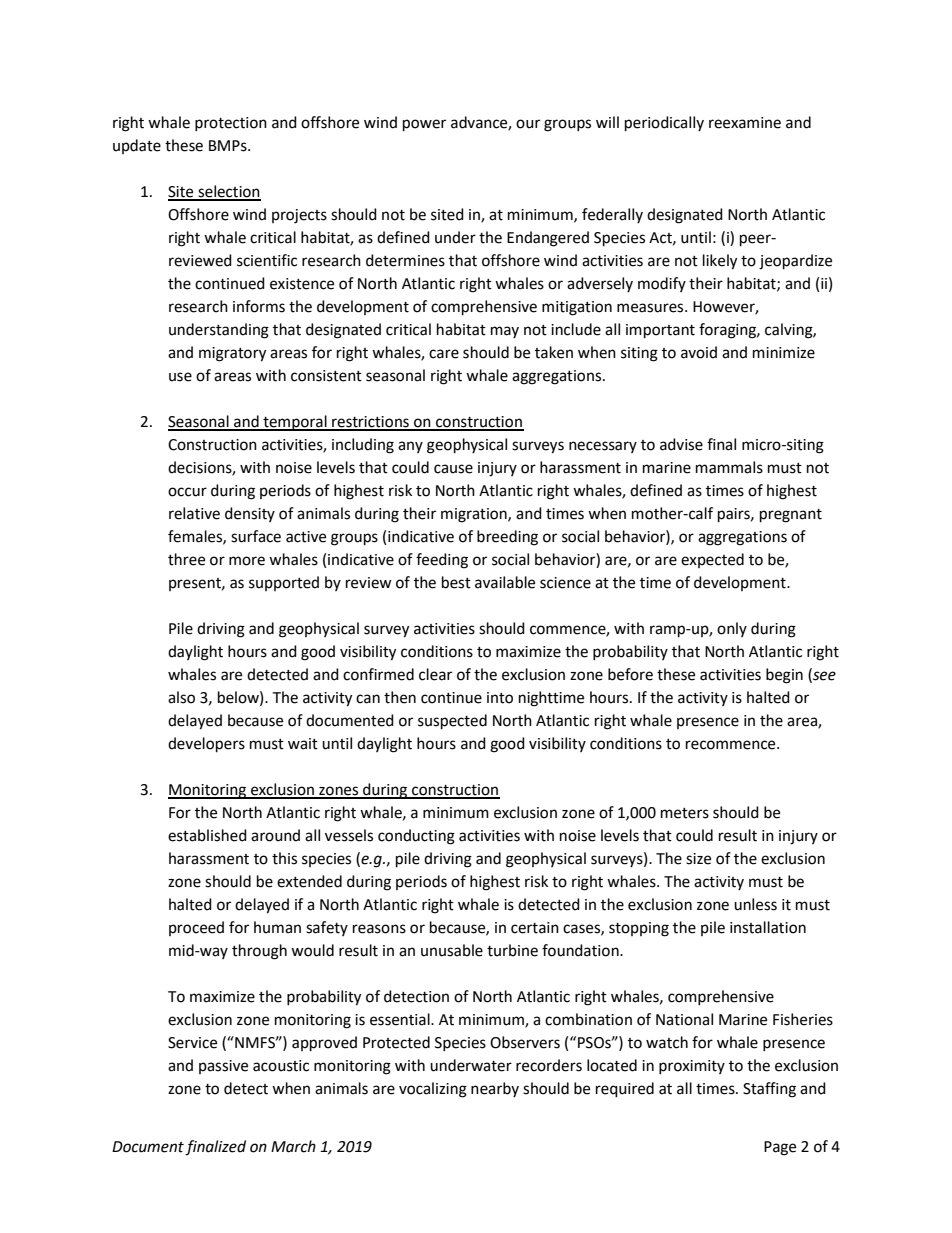 This screenshot has width=952, height=1233. I want to click on power, so click(424, 125).
